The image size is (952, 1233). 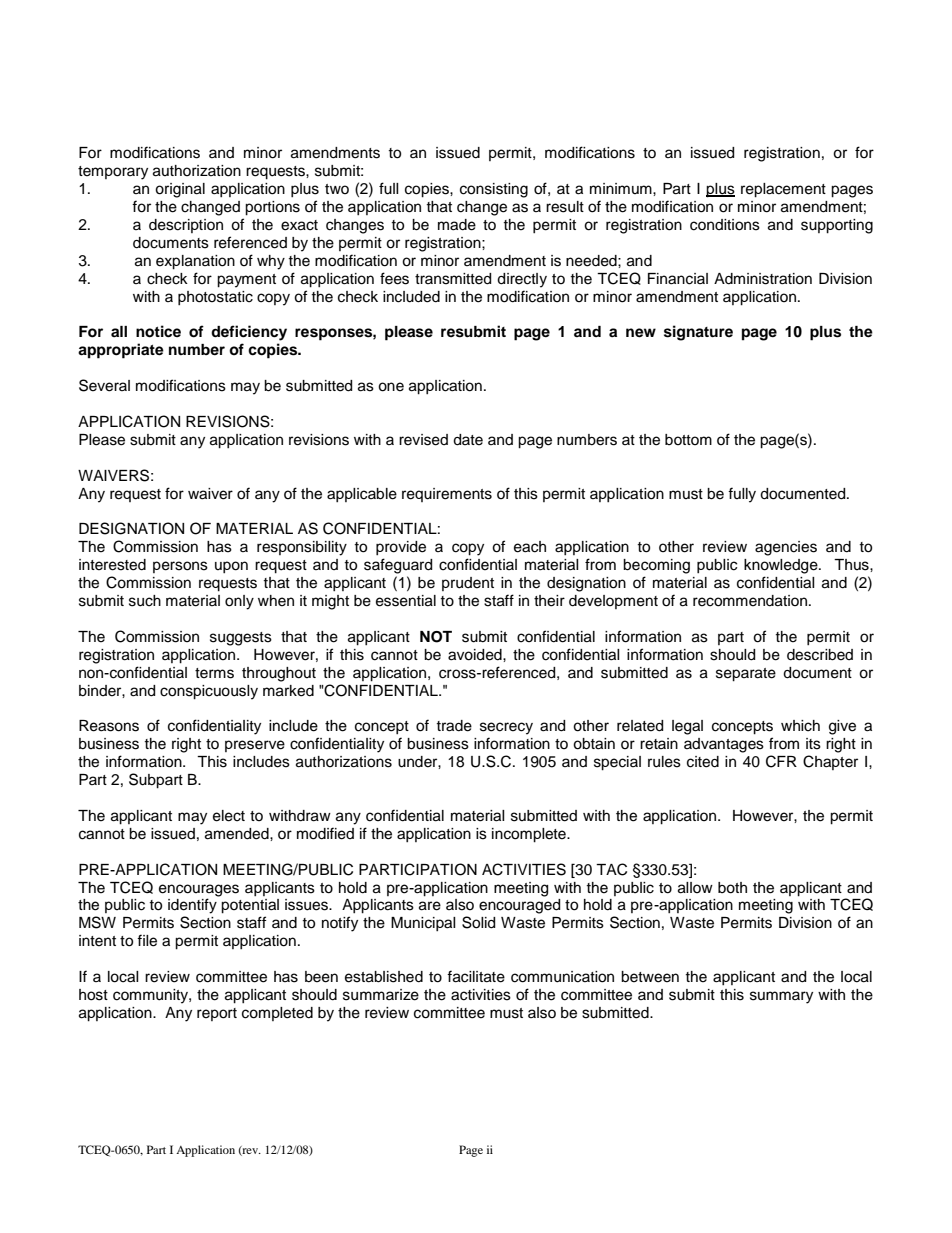 What do you see at coordinates (783, 190) in the image?
I see `replacement` at bounding box center [783, 190].
